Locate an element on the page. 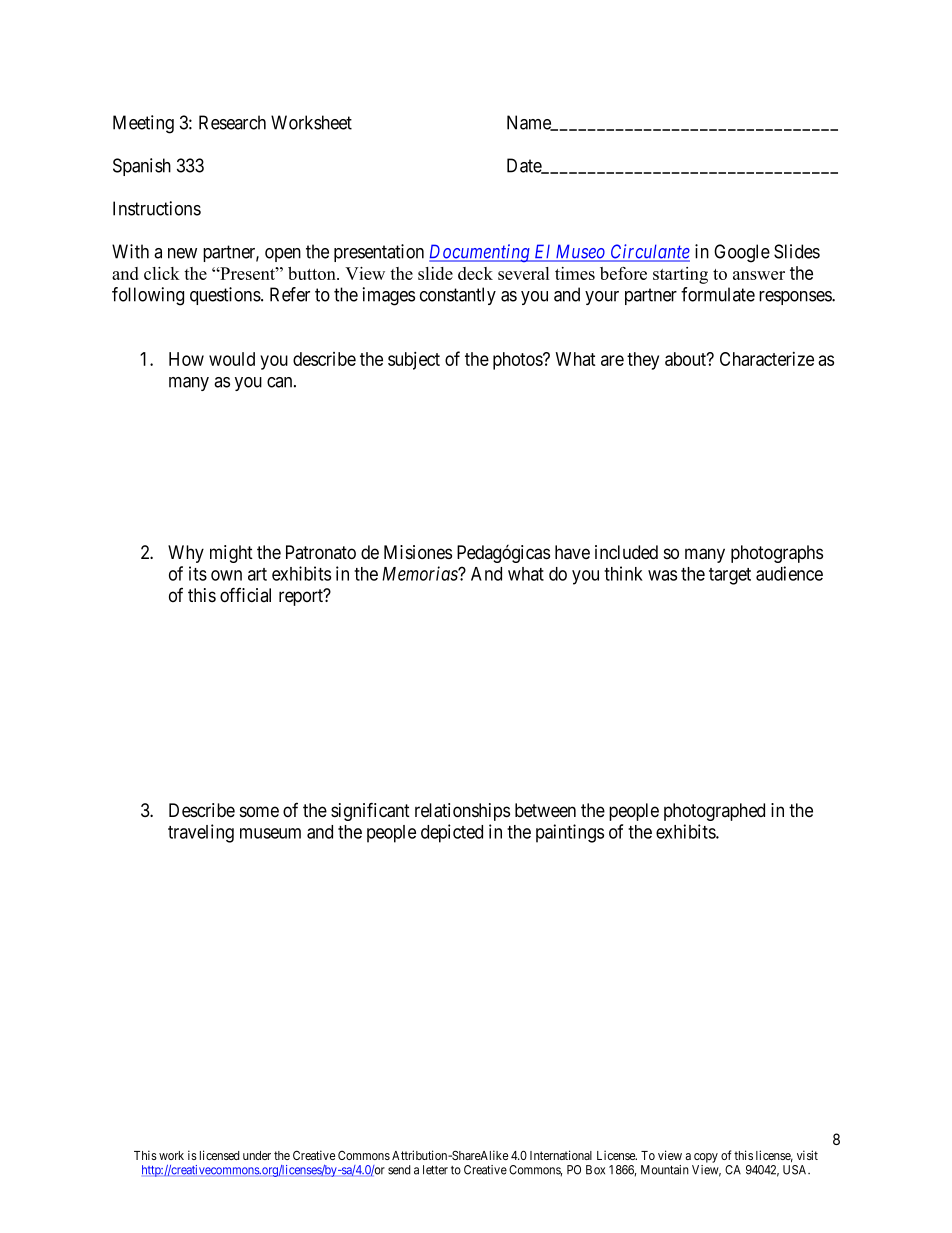  under is located at coordinates (257, 1155).
